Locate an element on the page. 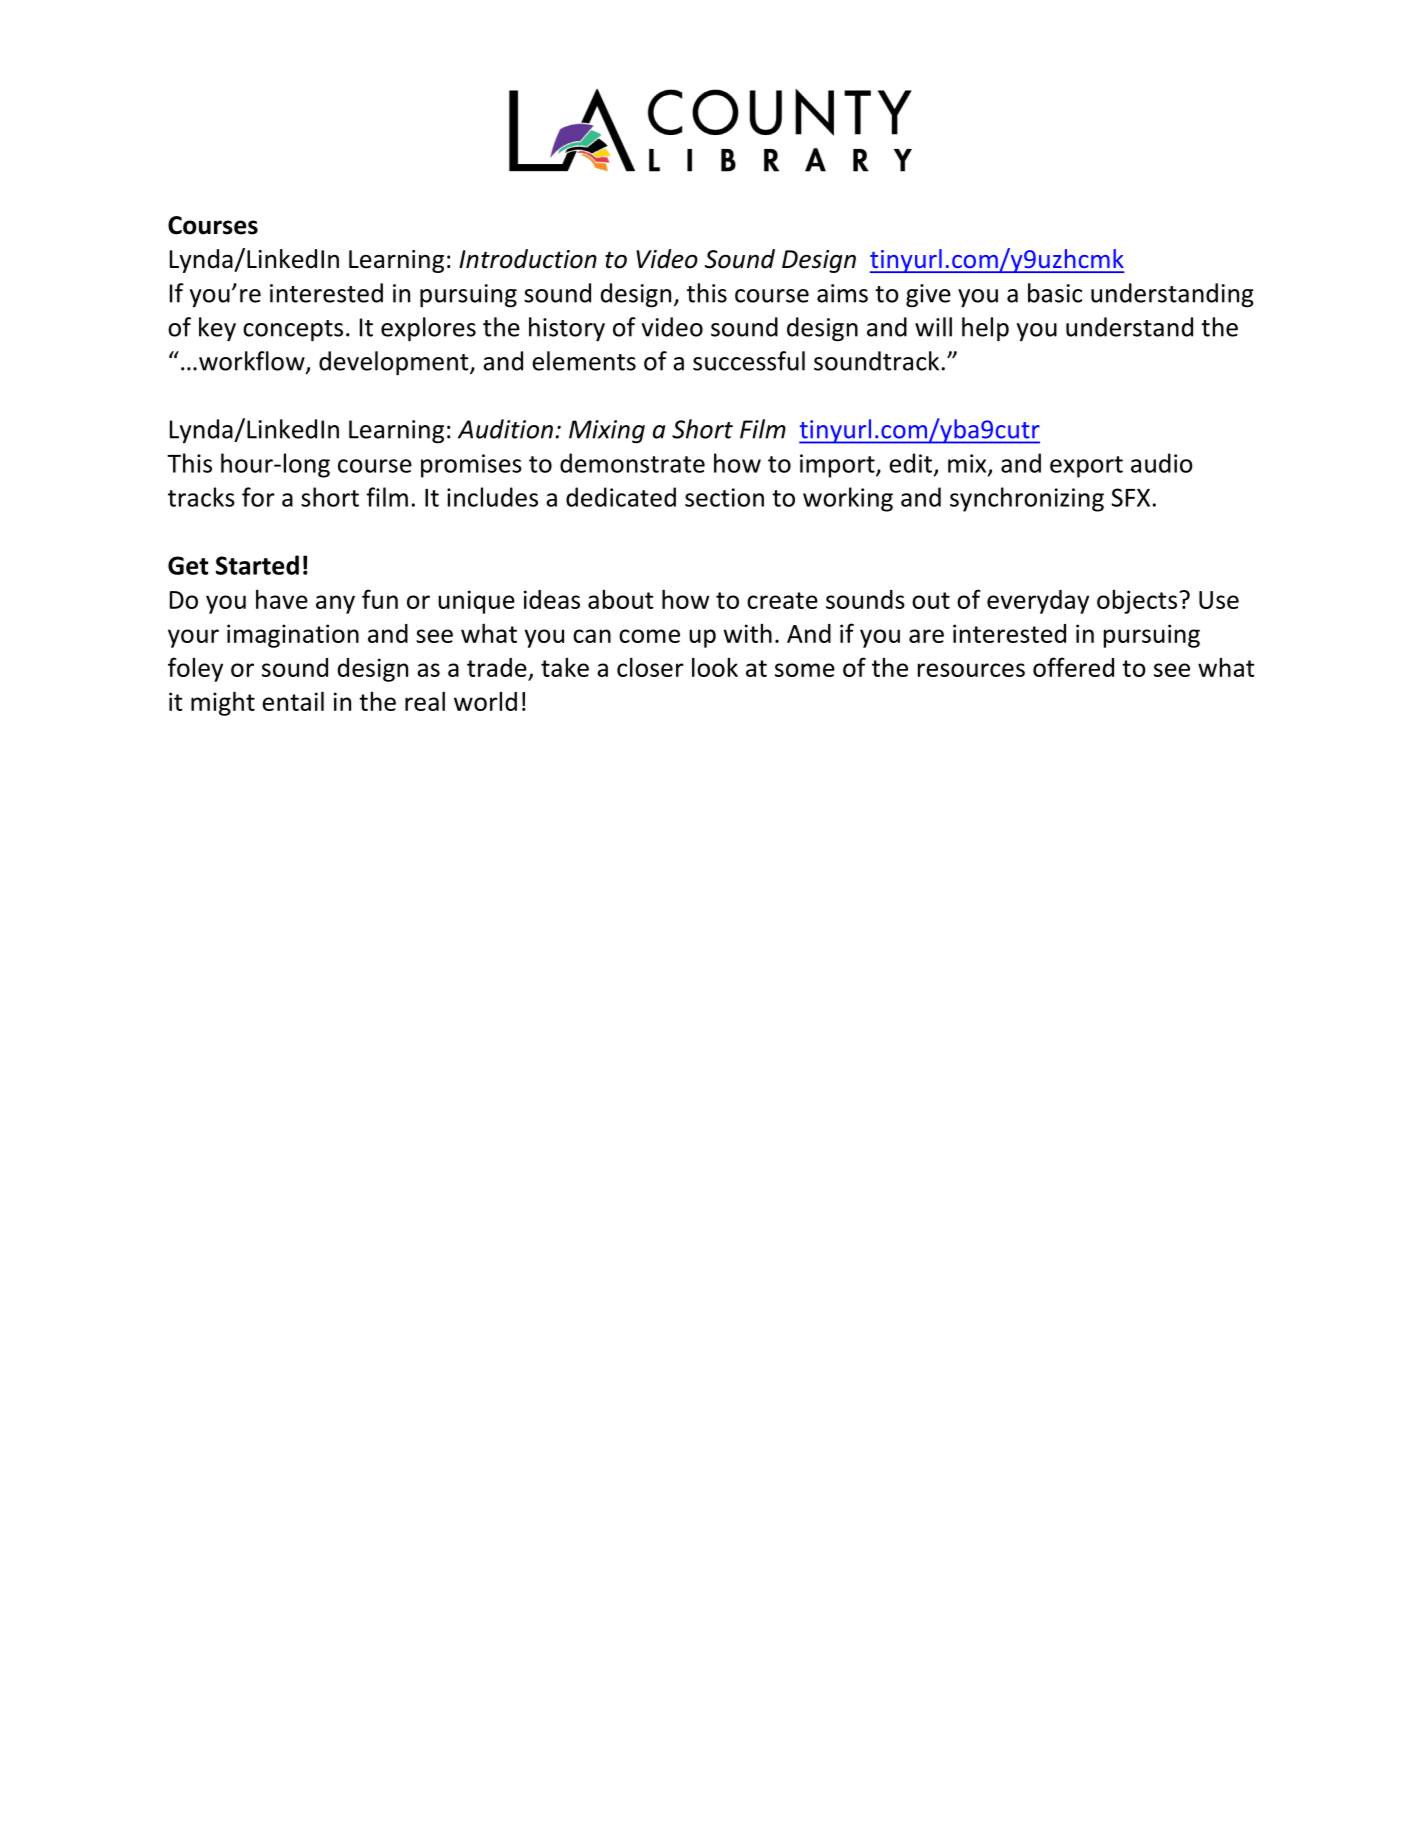 Image resolution: width=1423 pixels, height=1841 pixels. Started is located at coordinates (257, 565).
